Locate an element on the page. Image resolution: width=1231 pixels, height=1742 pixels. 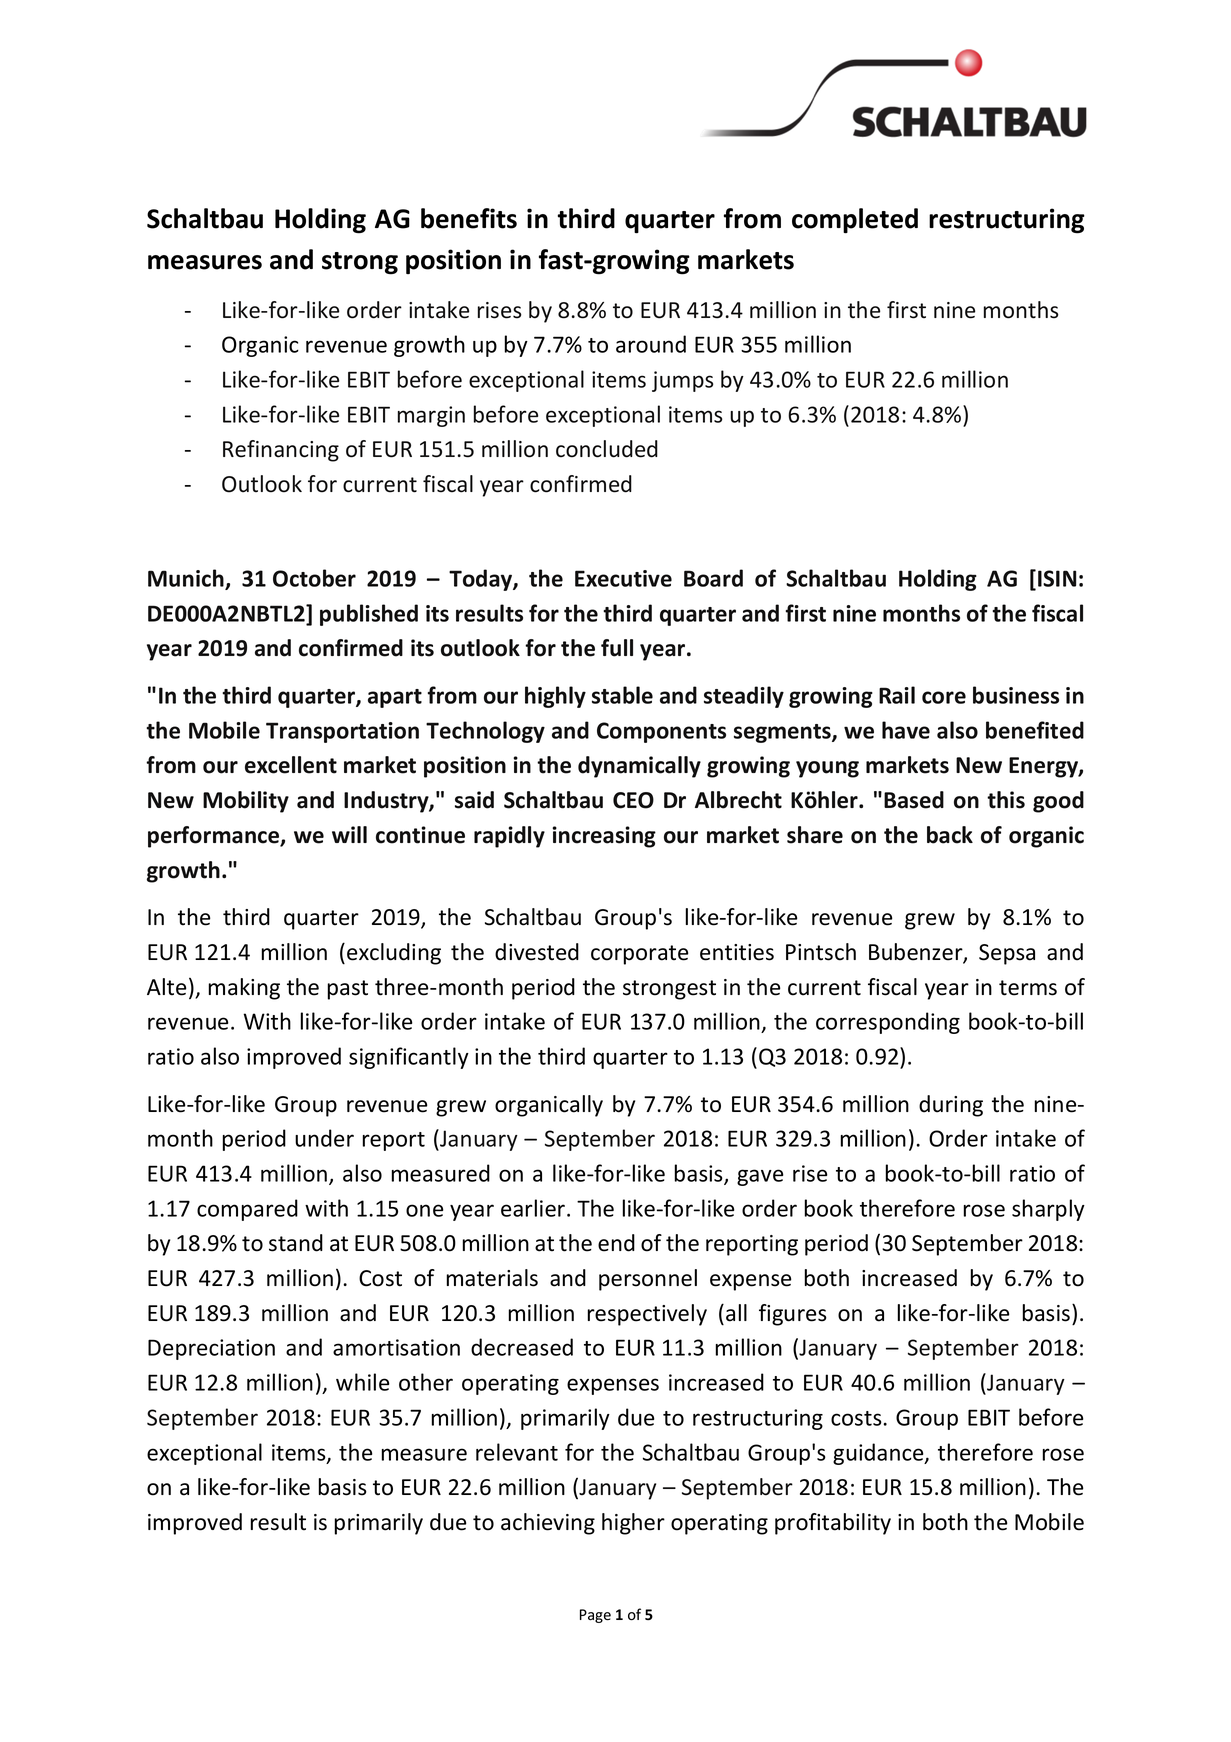
corporate is located at coordinates (640, 955).
